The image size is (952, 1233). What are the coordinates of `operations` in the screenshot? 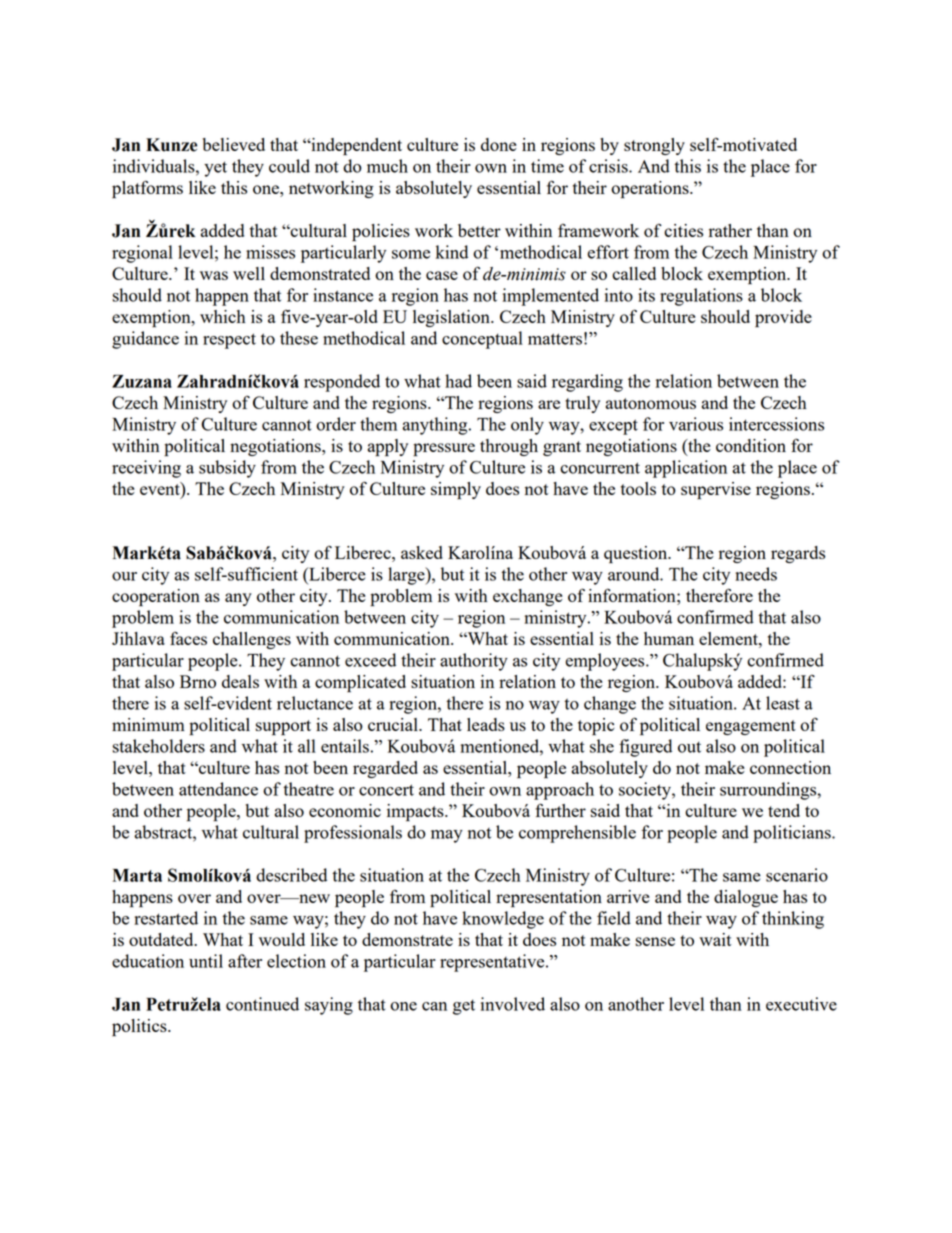 It's located at (651, 190).
